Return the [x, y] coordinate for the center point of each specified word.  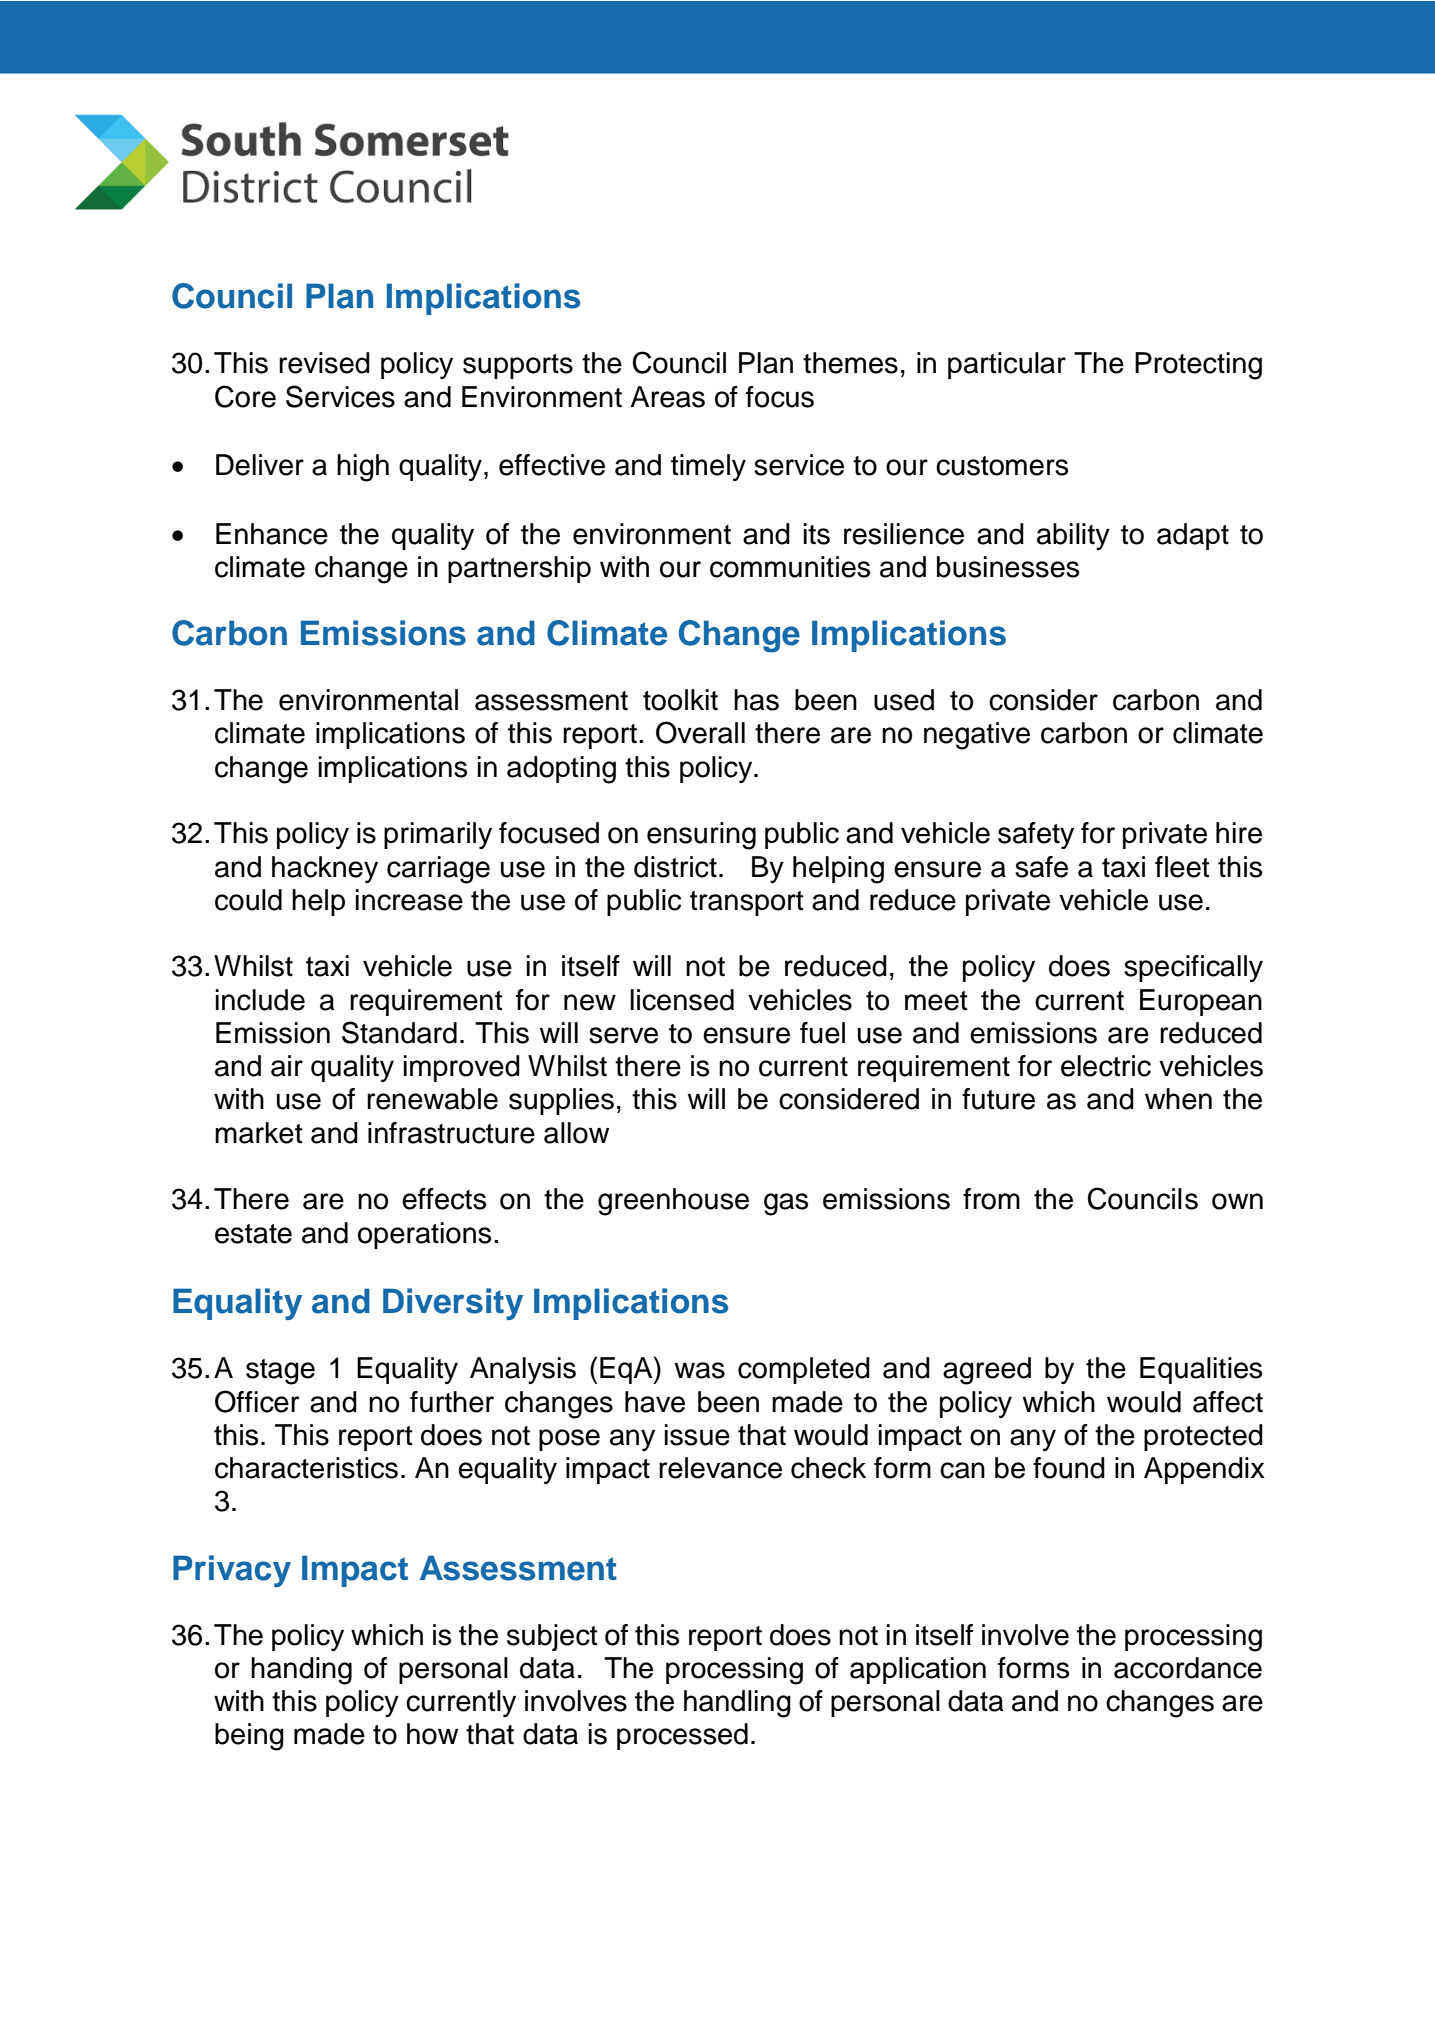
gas [786, 1204]
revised [324, 363]
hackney [325, 869]
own [1237, 1201]
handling [737, 1704]
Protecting [1198, 366]
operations [424, 1235]
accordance [1188, 1668]
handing [301, 1671]
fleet [1182, 867]
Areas [667, 397]
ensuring [701, 836]
